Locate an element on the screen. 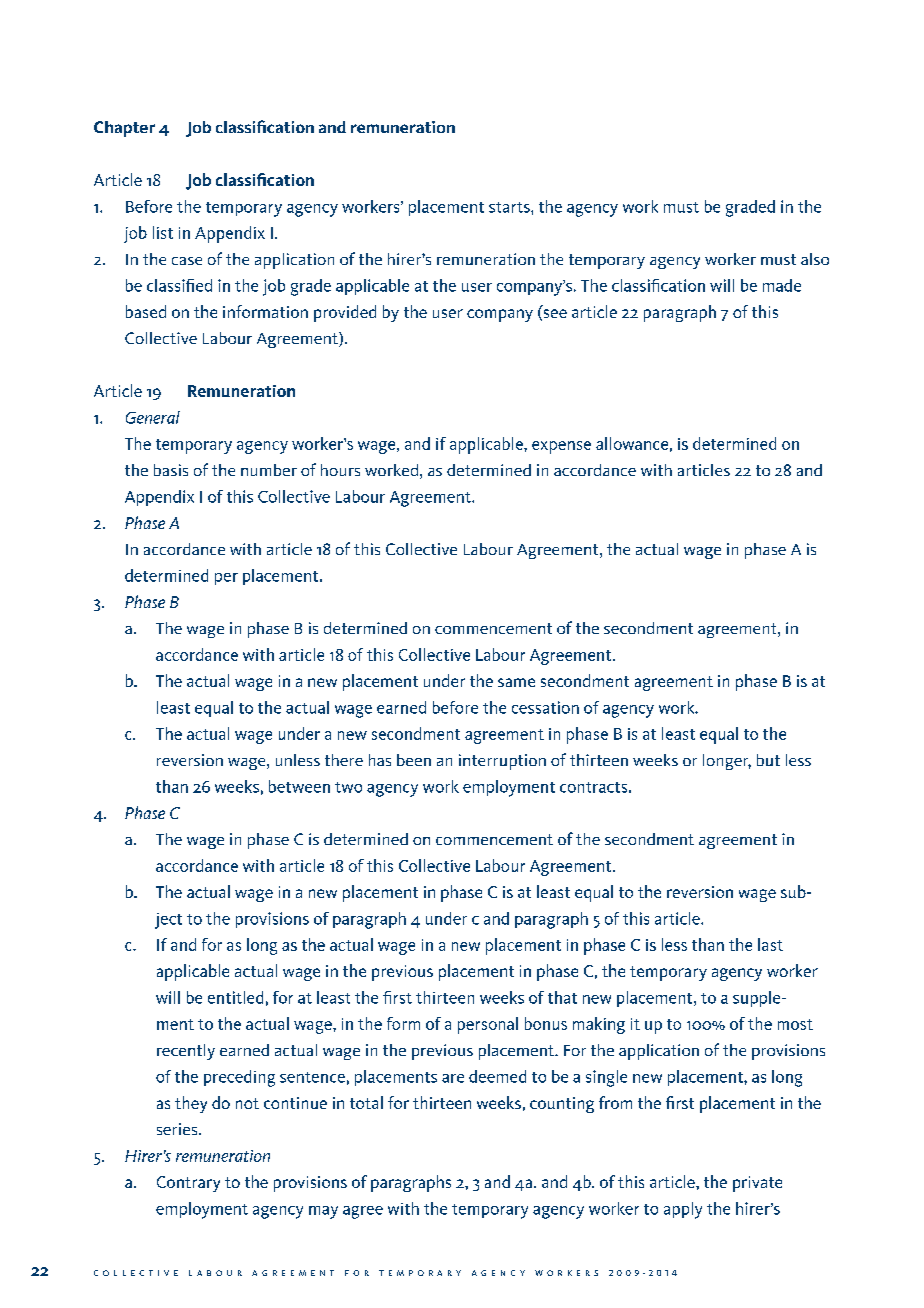 This screenshot has height=1308, width=924. starts is located at coordinates (510, 207).
